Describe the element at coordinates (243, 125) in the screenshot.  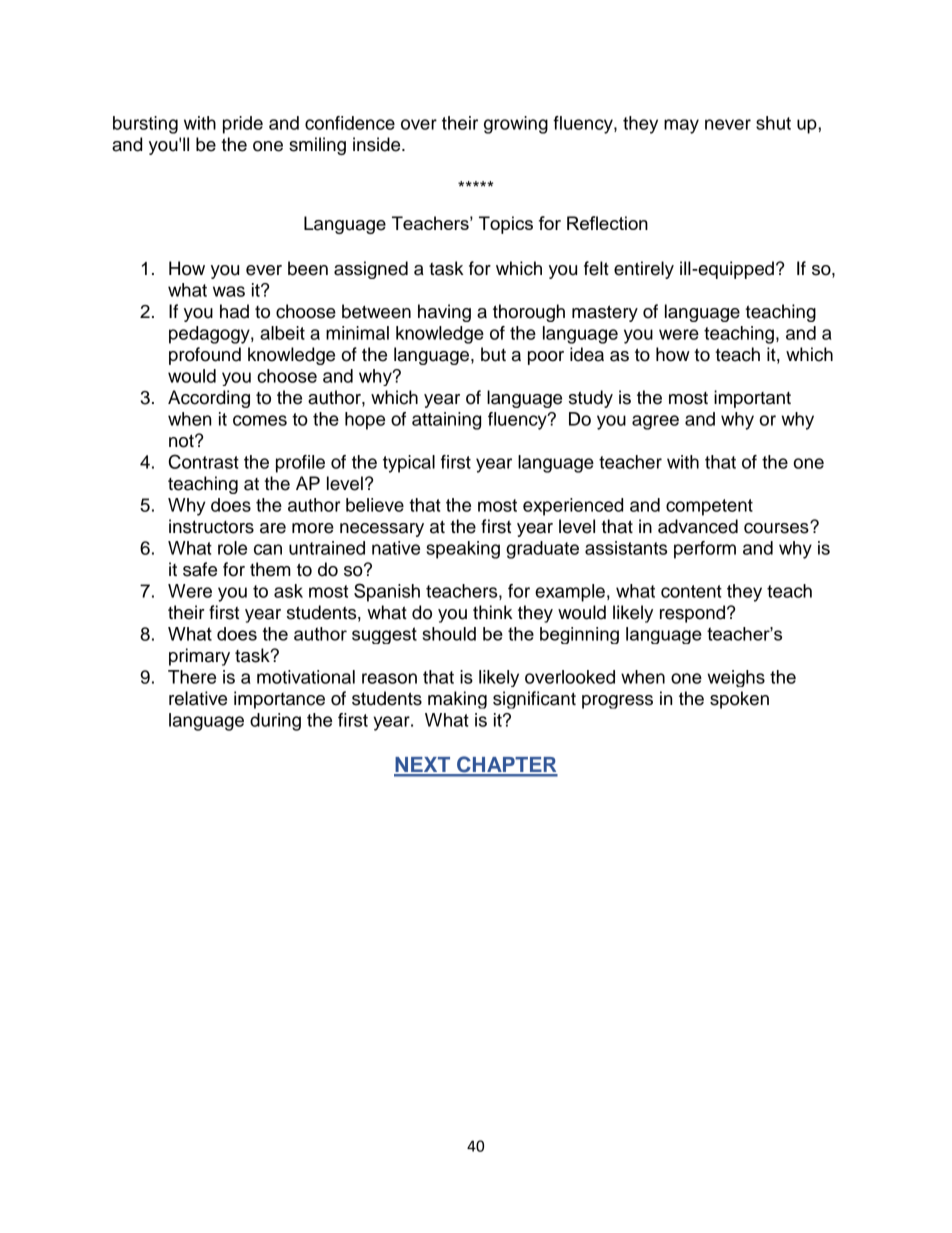
I see `pride` at that location.
